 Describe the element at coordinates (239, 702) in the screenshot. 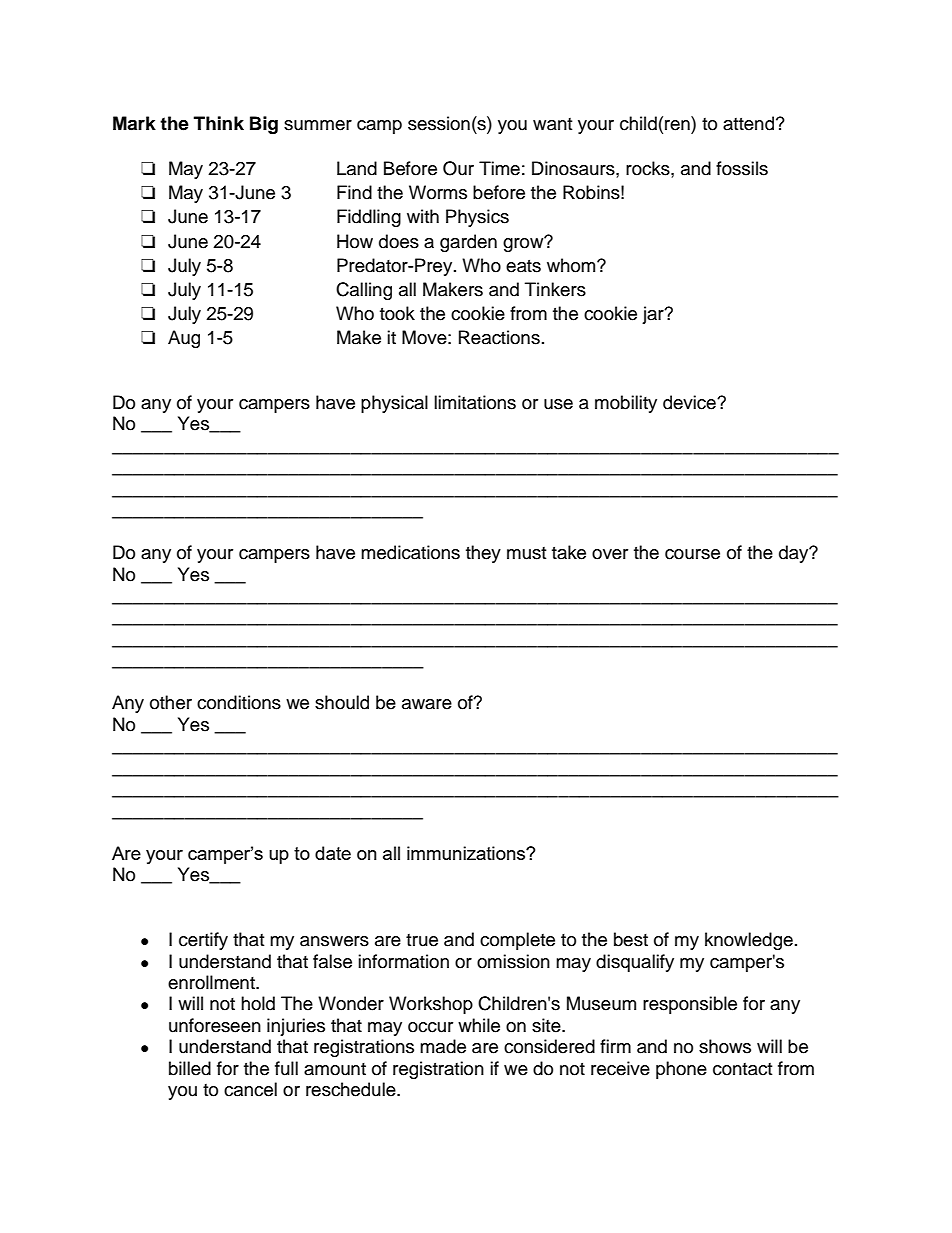

I see `conditions` at that location.
